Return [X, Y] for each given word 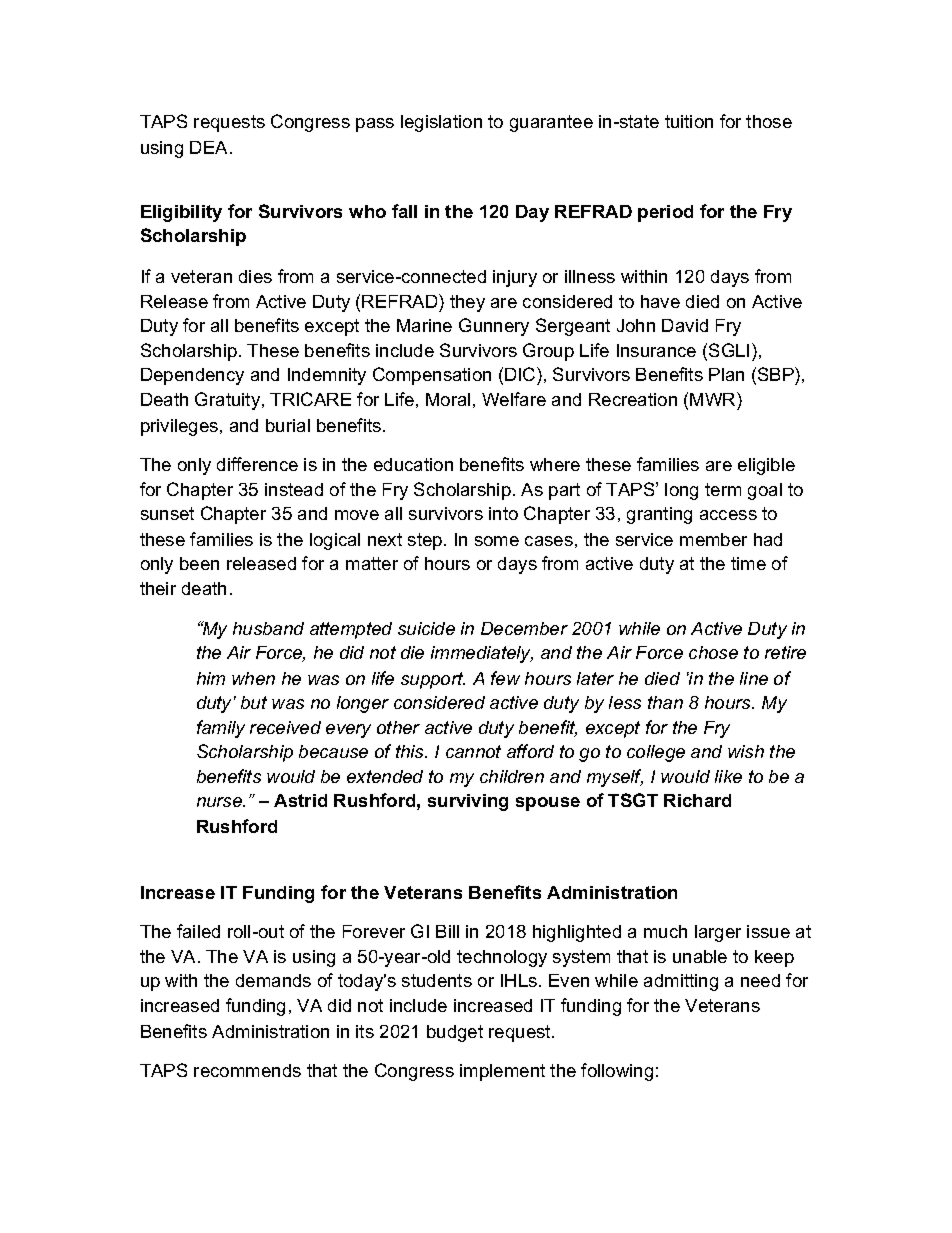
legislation [441, 123]
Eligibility [181, 213]
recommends [247, 1070]
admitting [681, 982]
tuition [689, 121]
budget [455, 1033]
